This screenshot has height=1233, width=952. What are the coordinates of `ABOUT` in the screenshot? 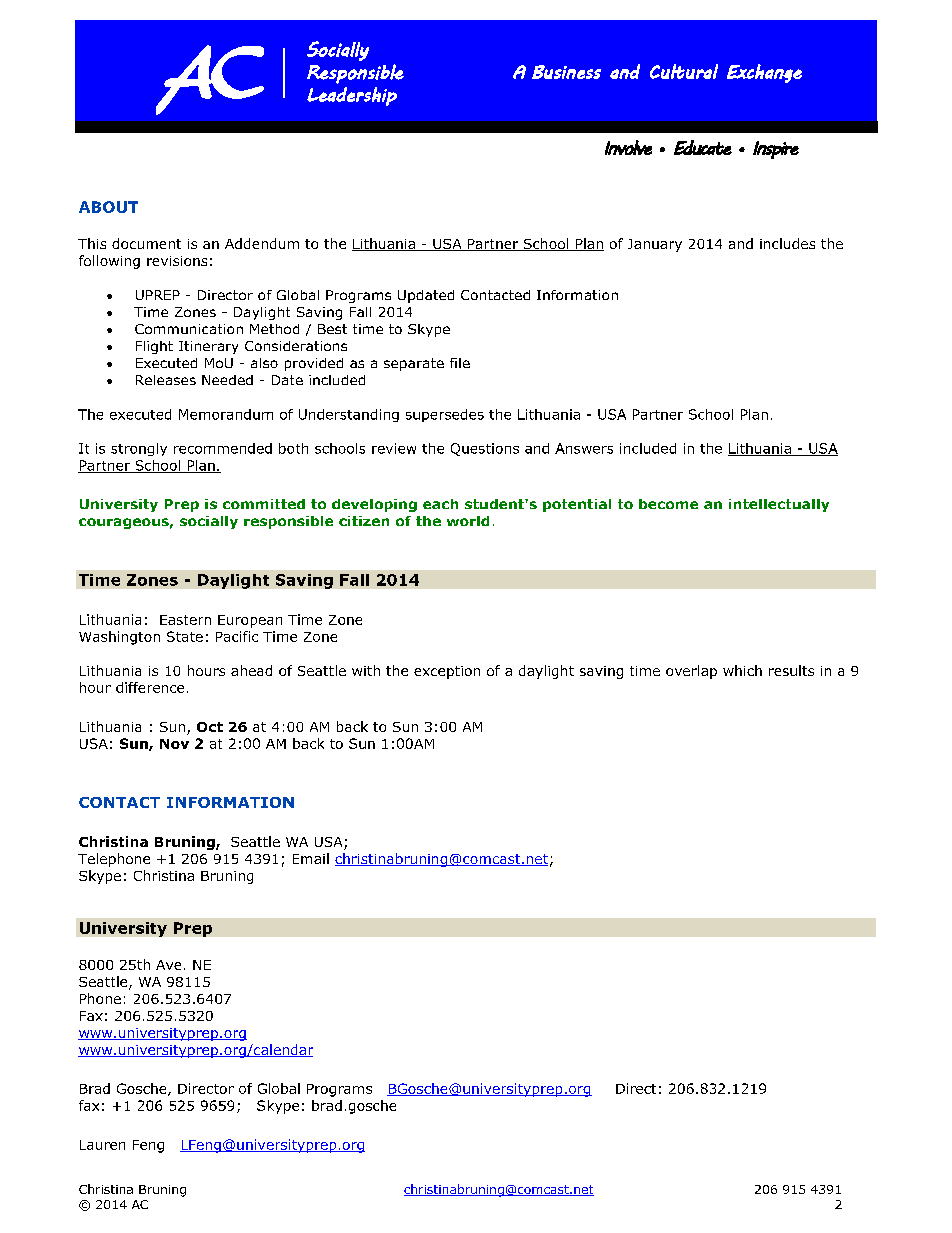 It's located at (108, 207).
